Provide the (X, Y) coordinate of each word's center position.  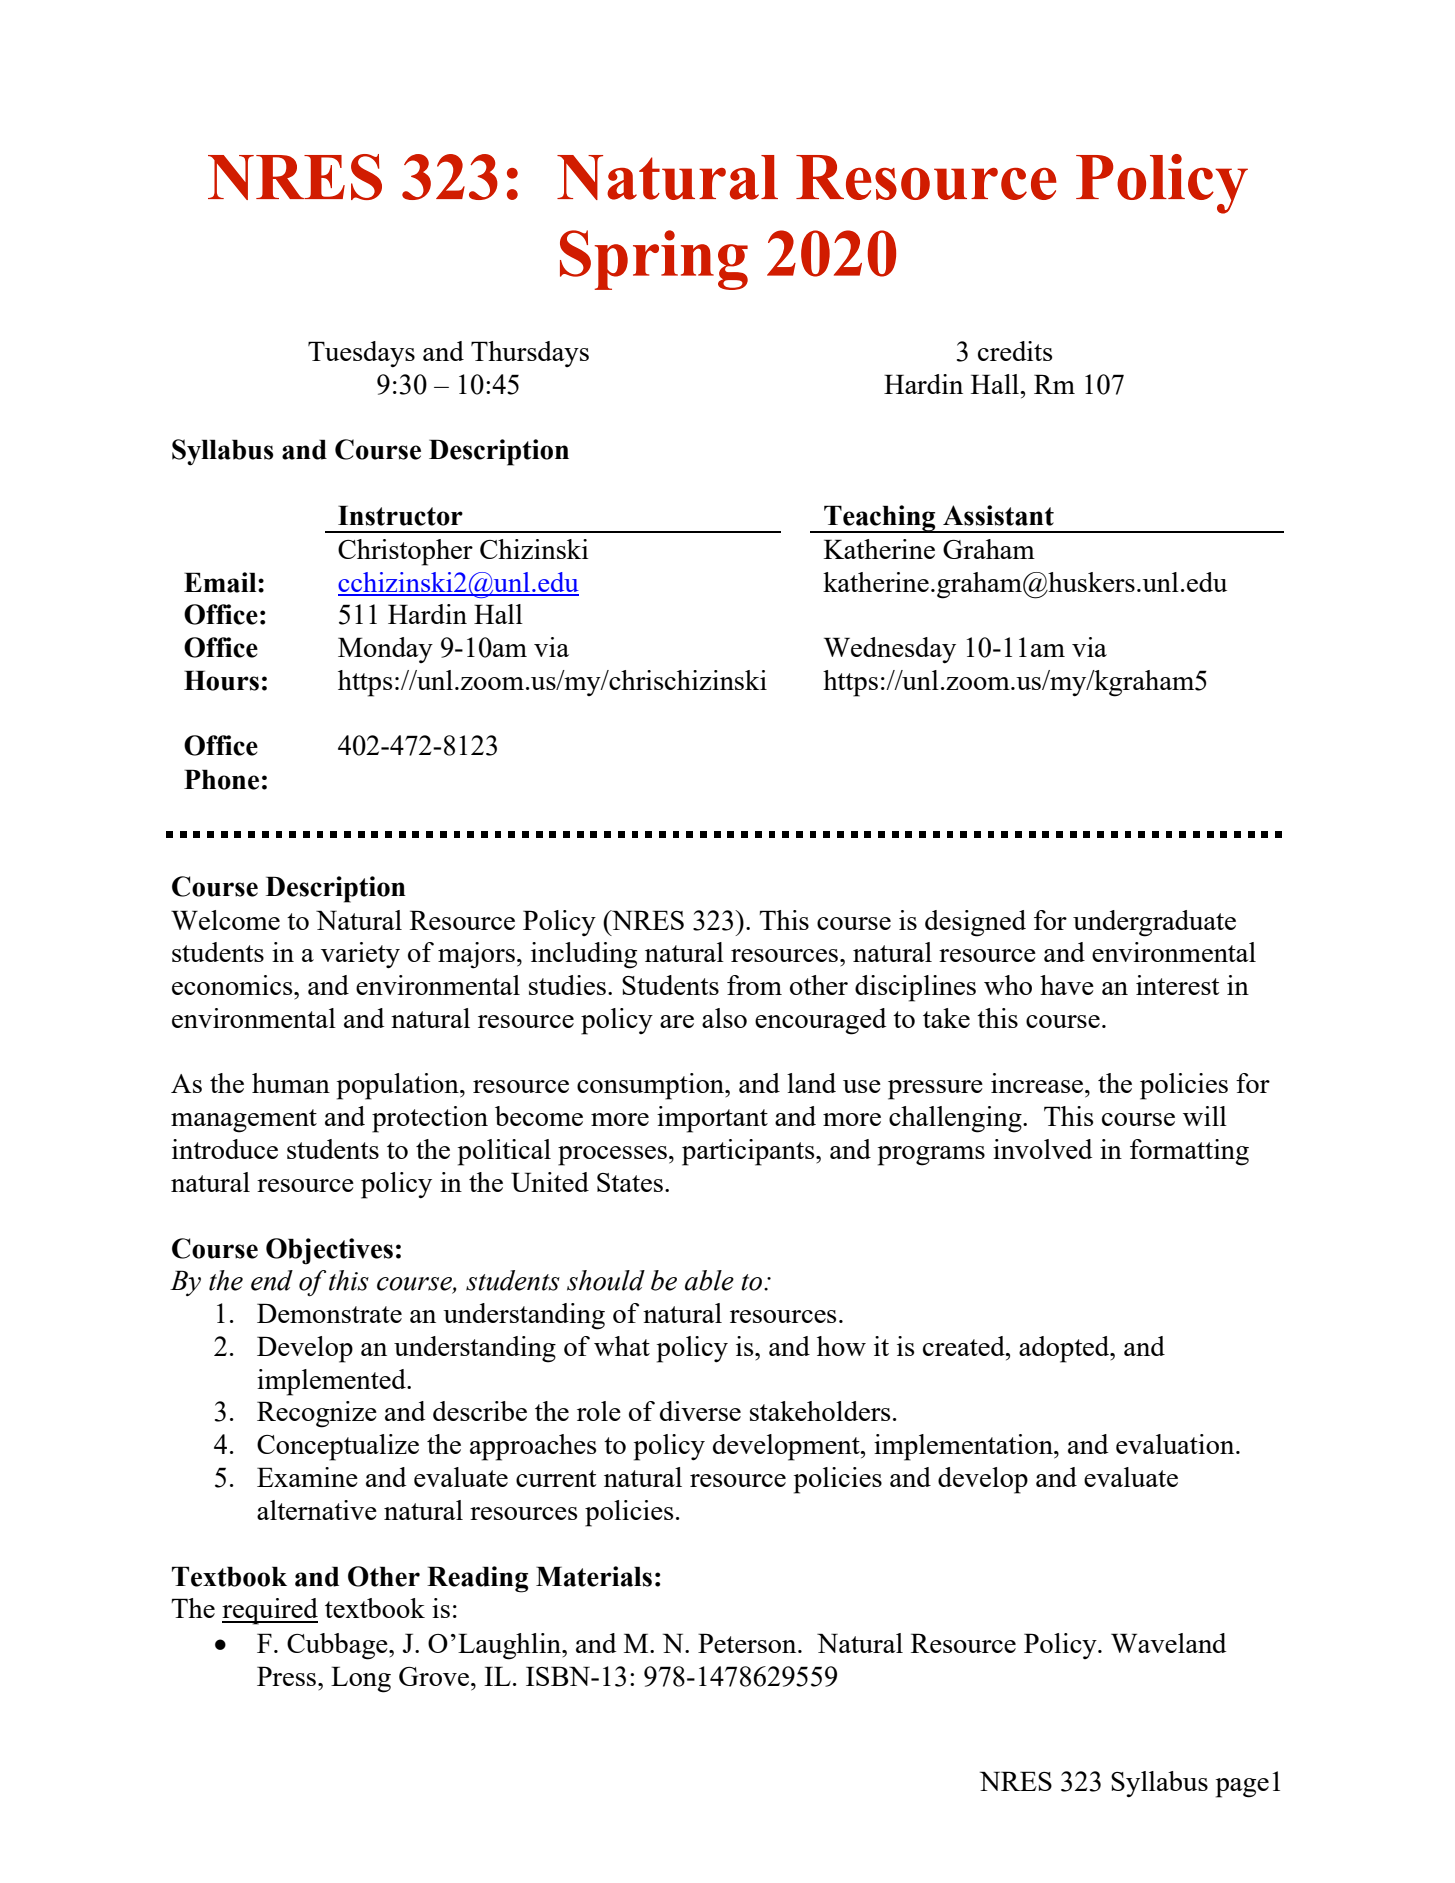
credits (1015, 351)
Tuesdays (361, 354)
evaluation (1176, 1444)
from (754, 985)
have (1067, 985)
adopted (1065, 1349)
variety (360, 955)
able (709, 1280)
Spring (654, 260)
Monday (385, 650)
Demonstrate (329, 1313)
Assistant (998, 515)
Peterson (748, 1643)
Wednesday (890, 650)
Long (361, 1679)
